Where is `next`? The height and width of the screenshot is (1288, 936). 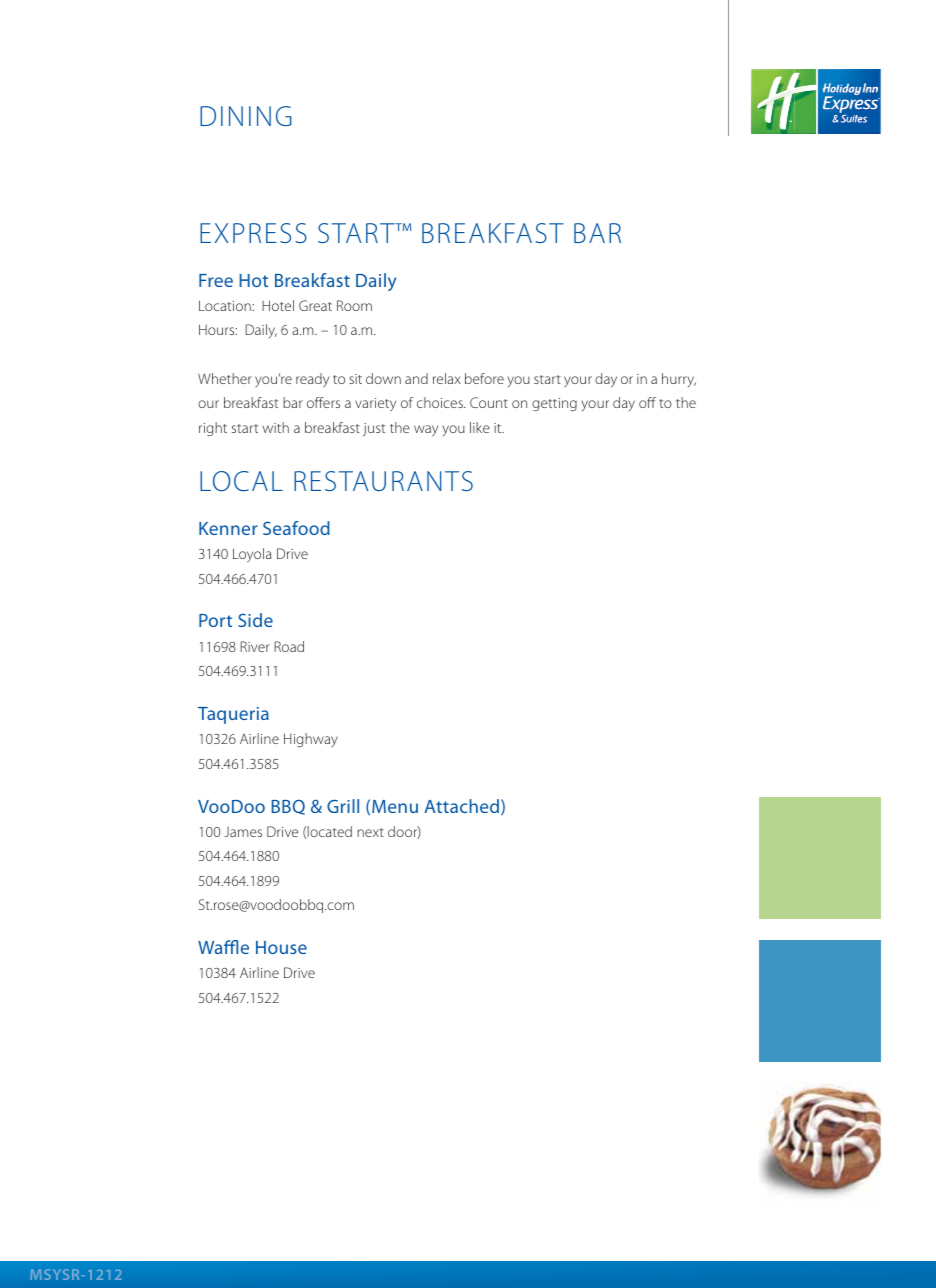 next is located at coordinates (370, 832).
